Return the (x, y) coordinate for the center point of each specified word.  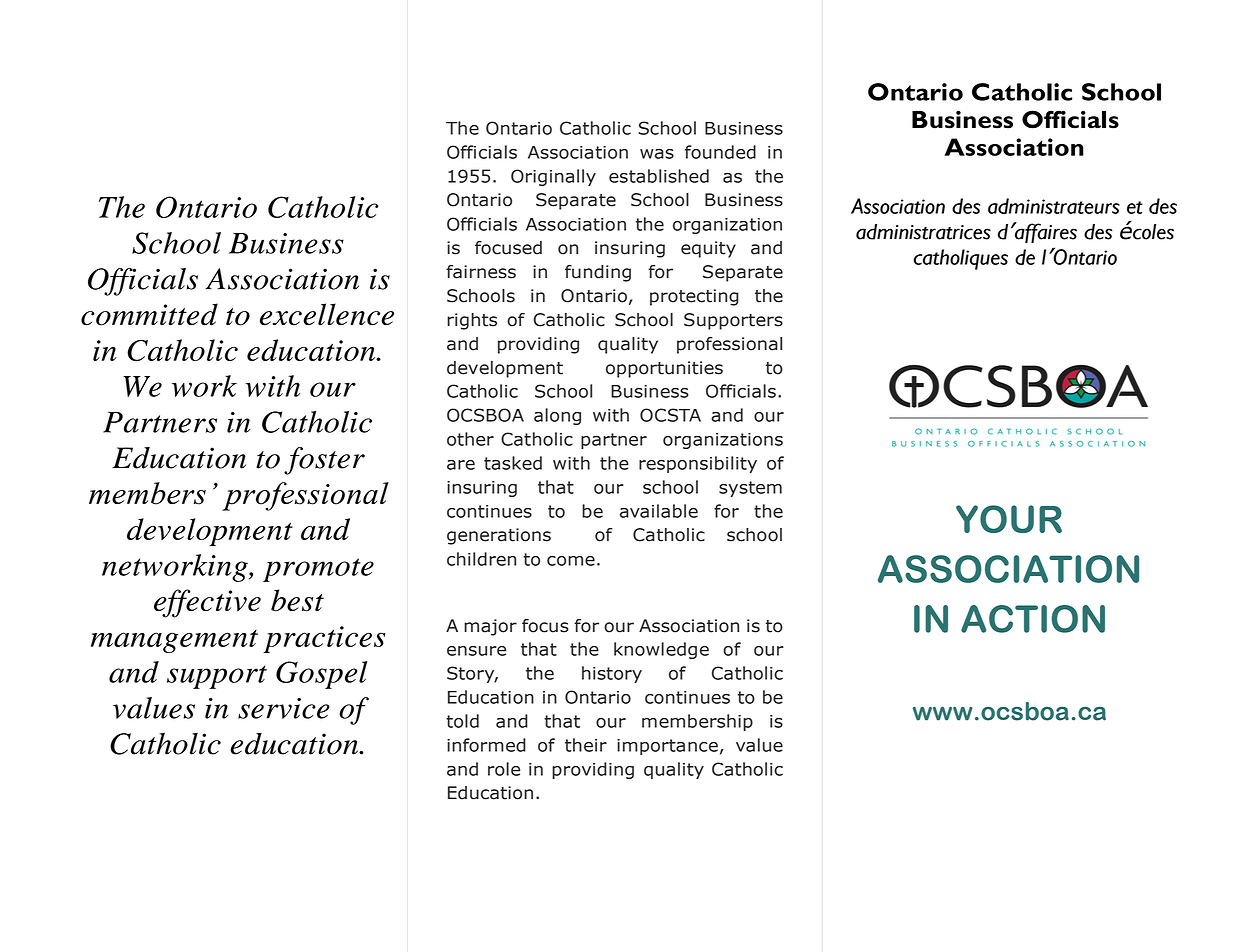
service (284, 708)
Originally (553, 177)
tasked (513, 463)
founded (720, 152)
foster (324, 461)
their (586, 745)
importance (667, 747)
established (659, 176)
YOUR (1009, 519)
